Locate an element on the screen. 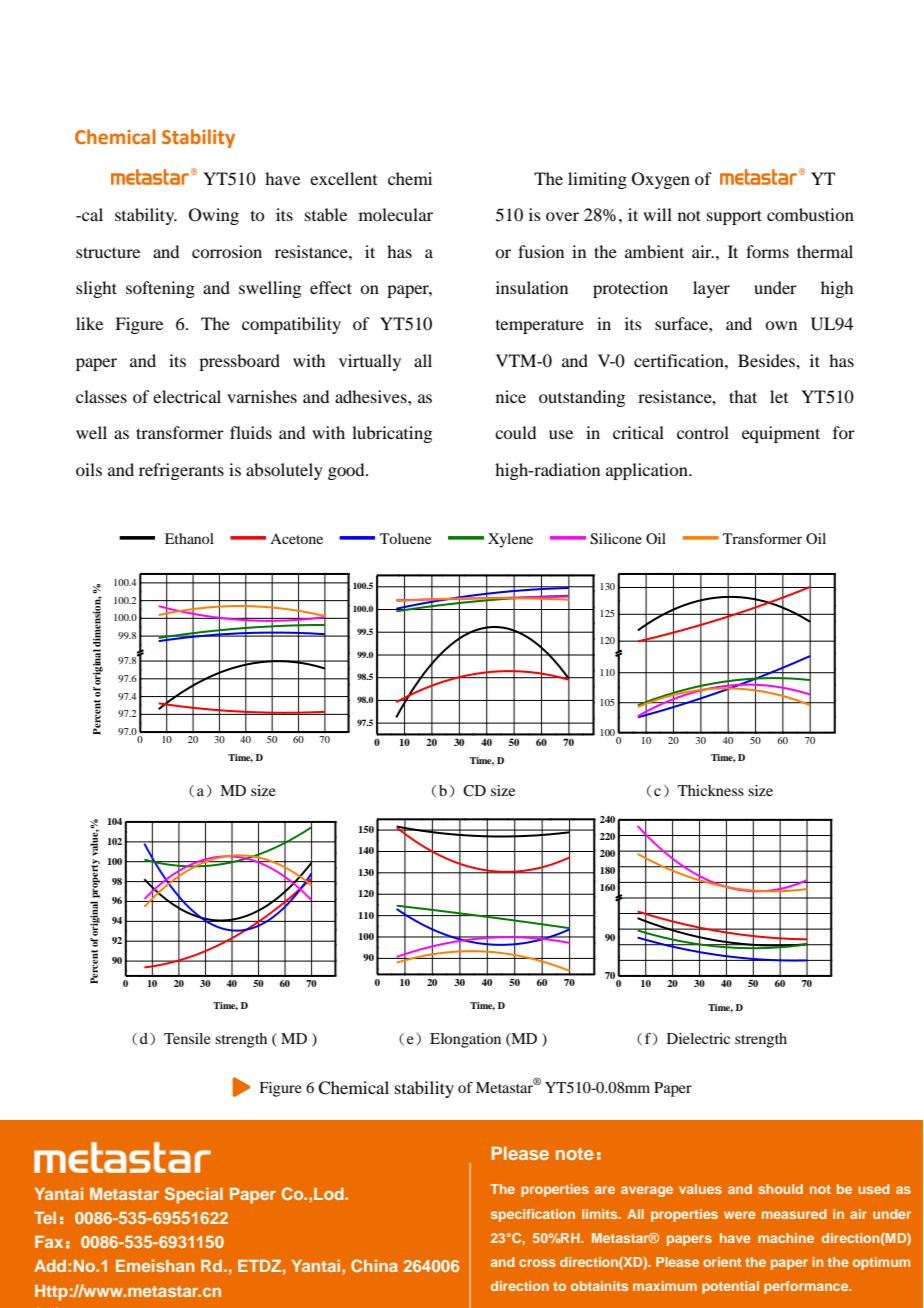 The width and height of the screenshot is (924, 1308). equipment is located at coordinates (781, 434).
